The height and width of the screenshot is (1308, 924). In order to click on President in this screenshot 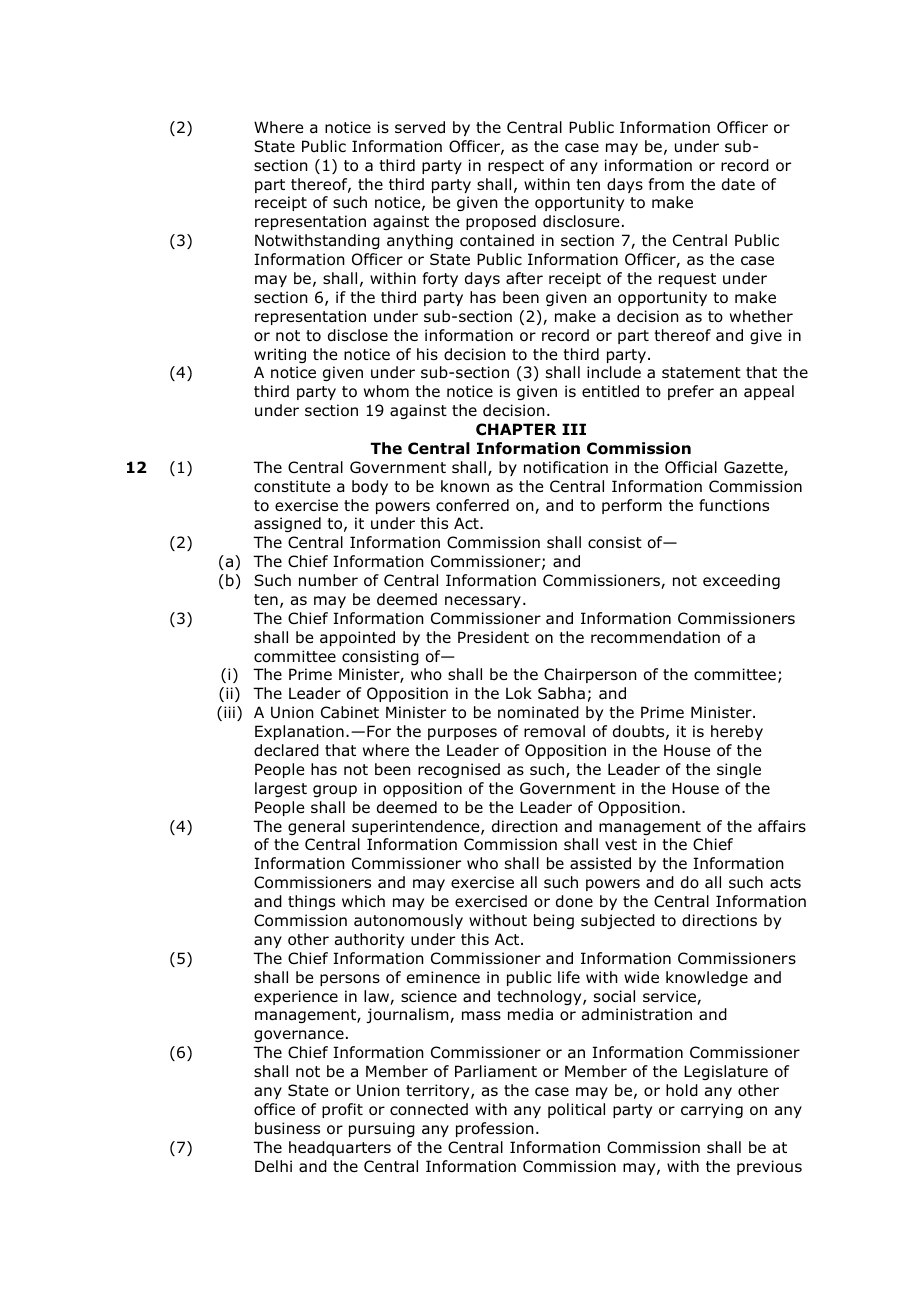, I will do `click(493, 637)`.
